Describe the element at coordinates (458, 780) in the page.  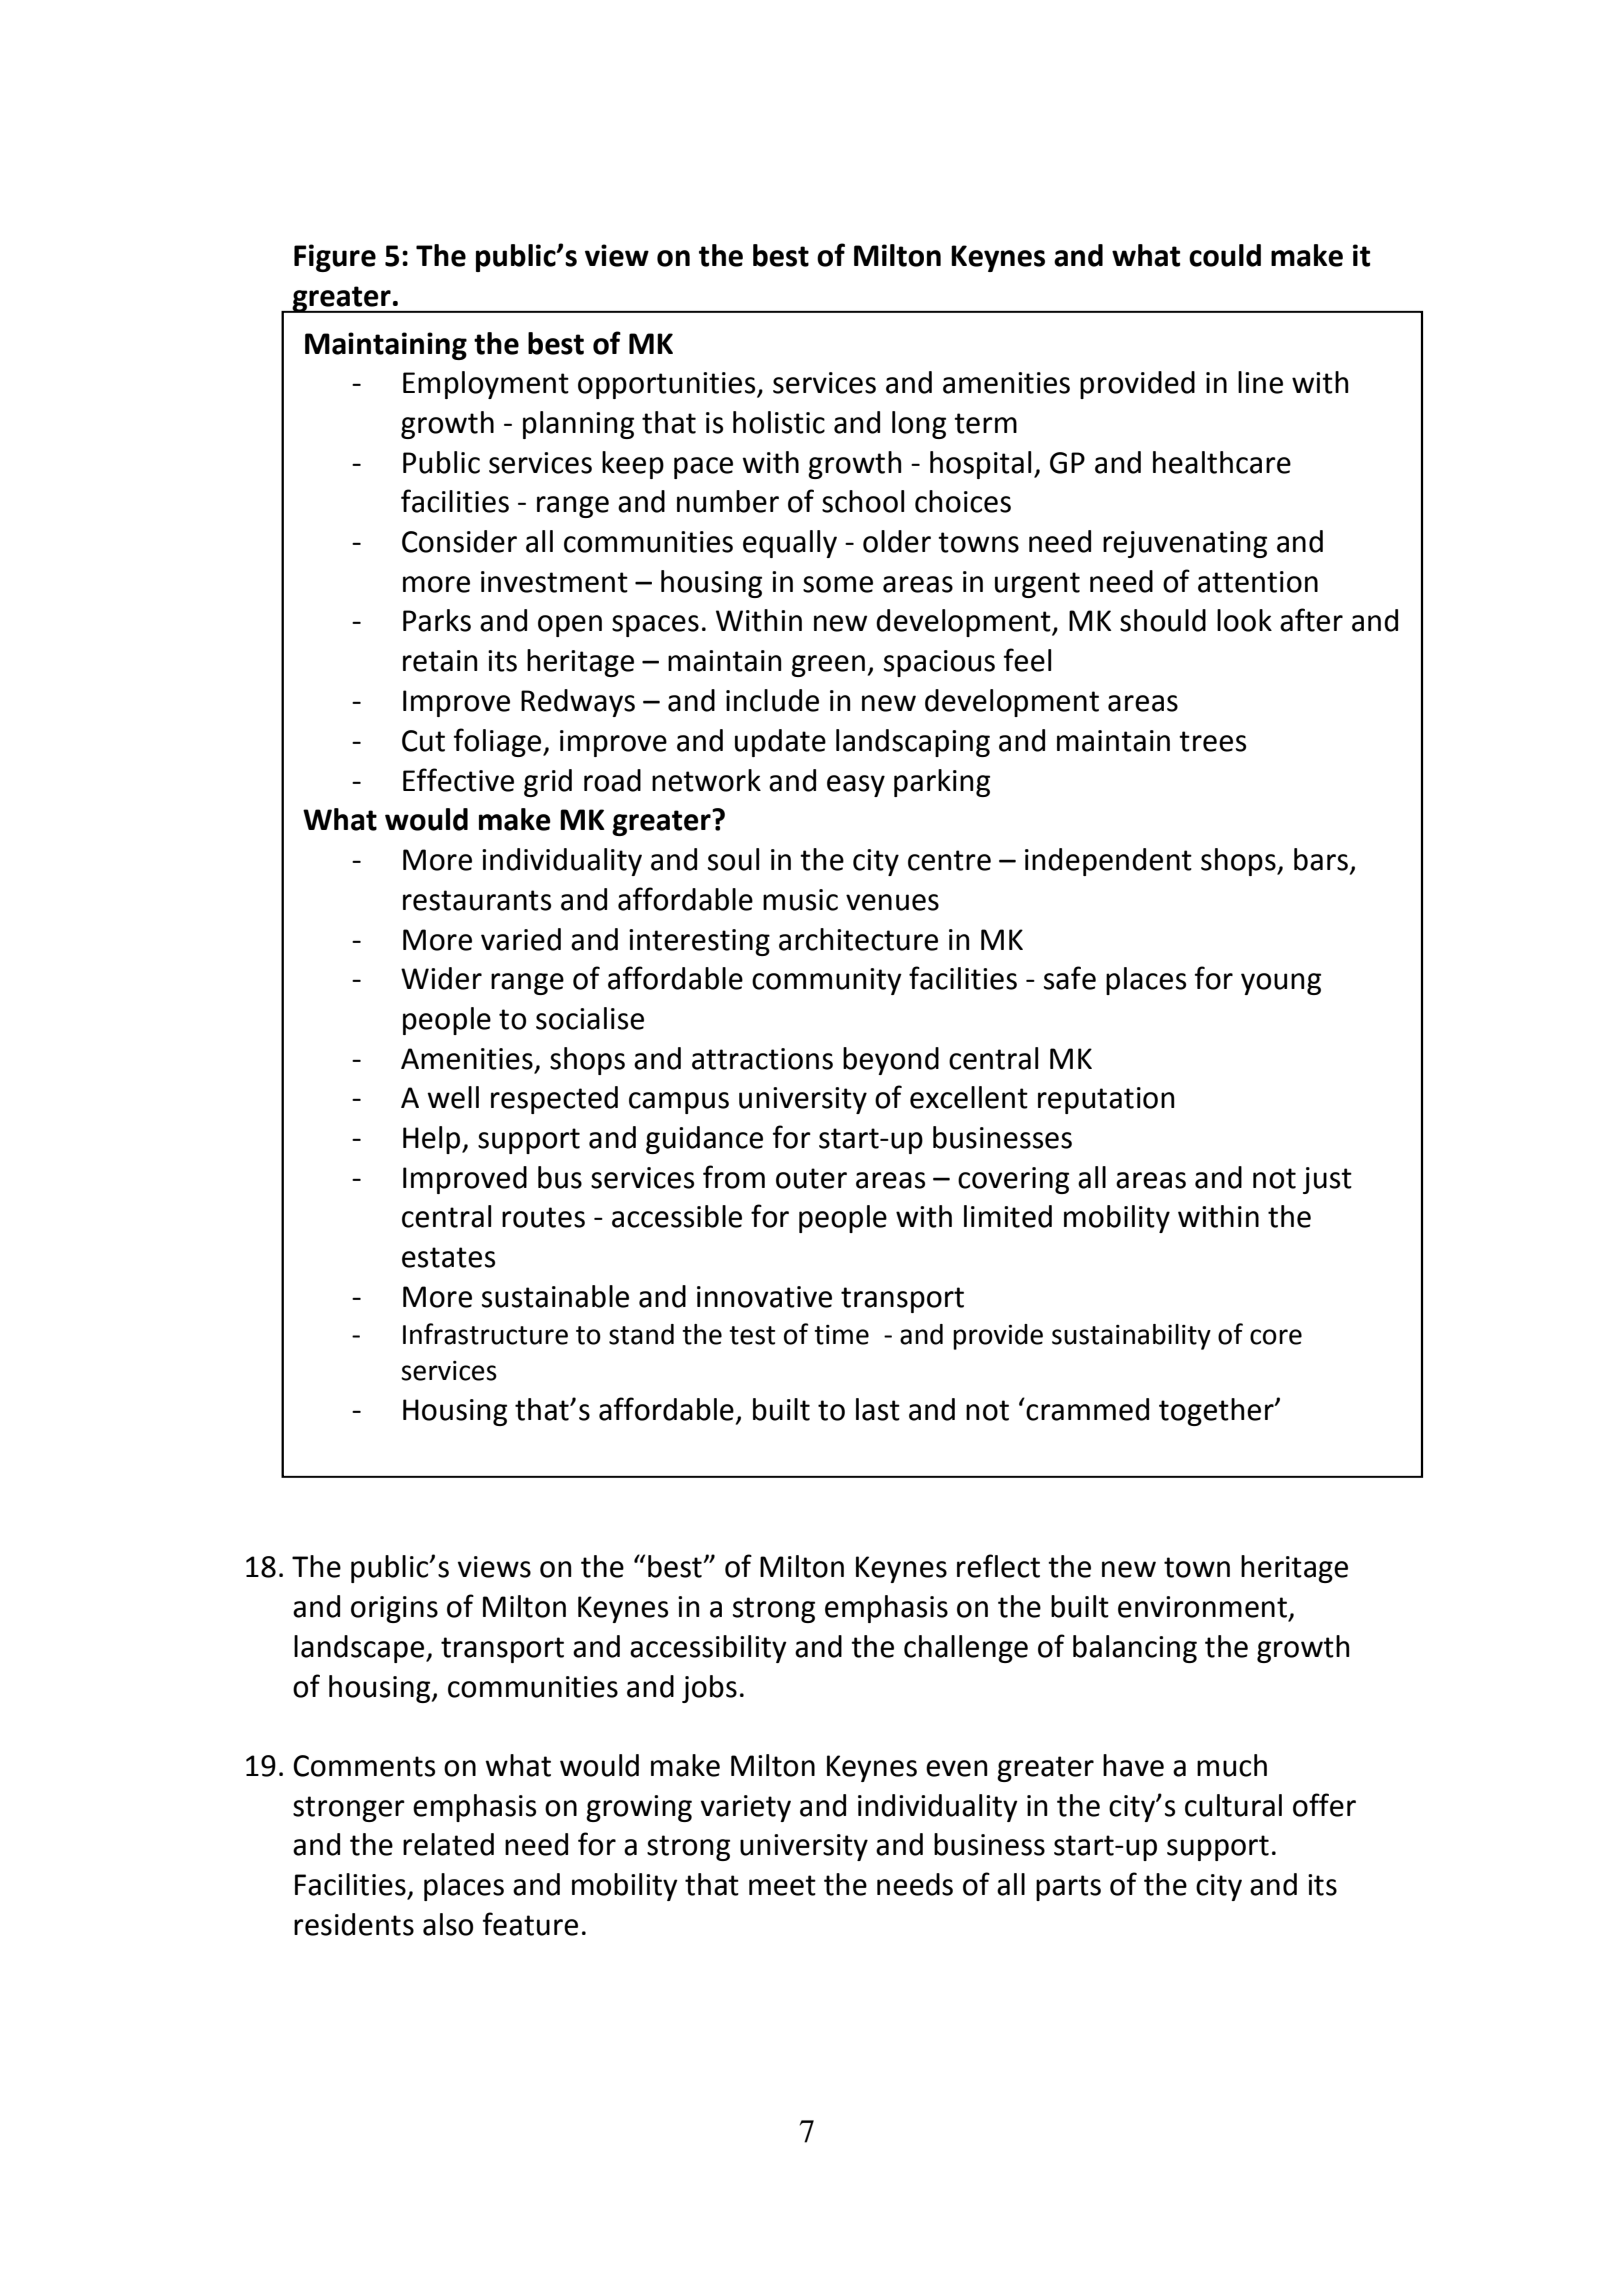
I see `Effective` at that location.
